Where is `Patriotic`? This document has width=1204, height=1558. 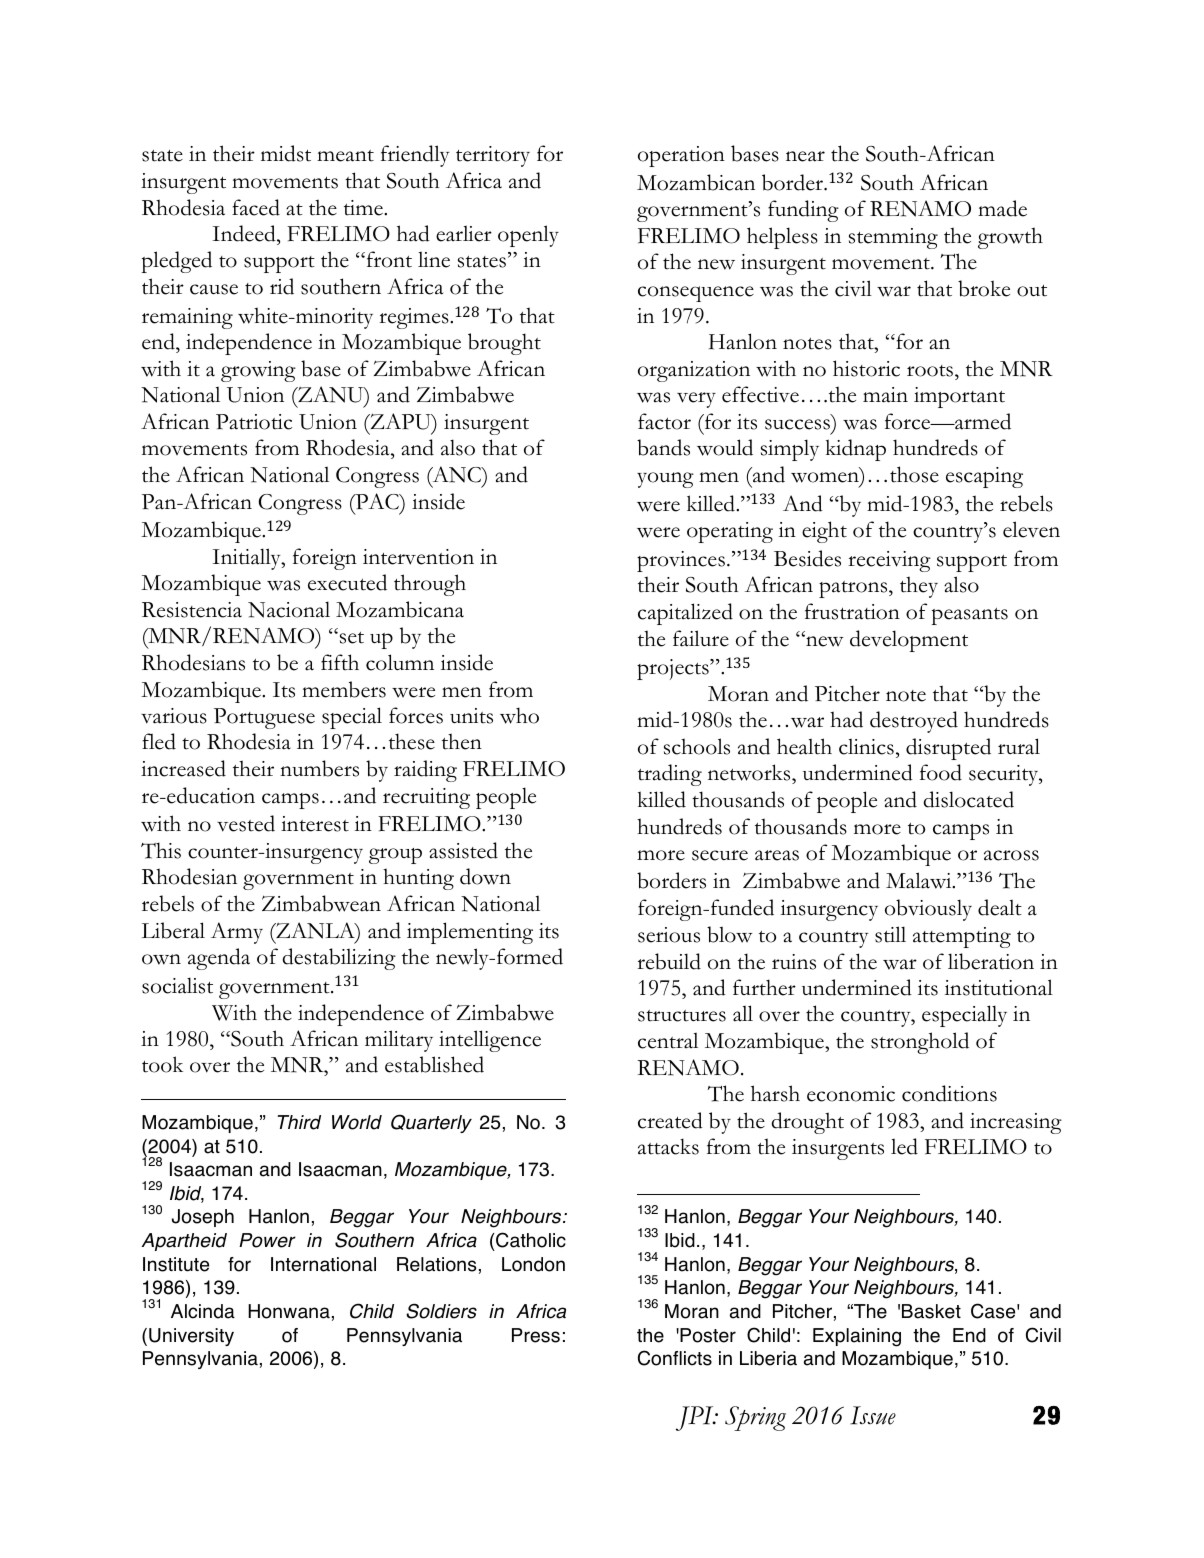 Patriotic is located at coordinates (254, 422).
